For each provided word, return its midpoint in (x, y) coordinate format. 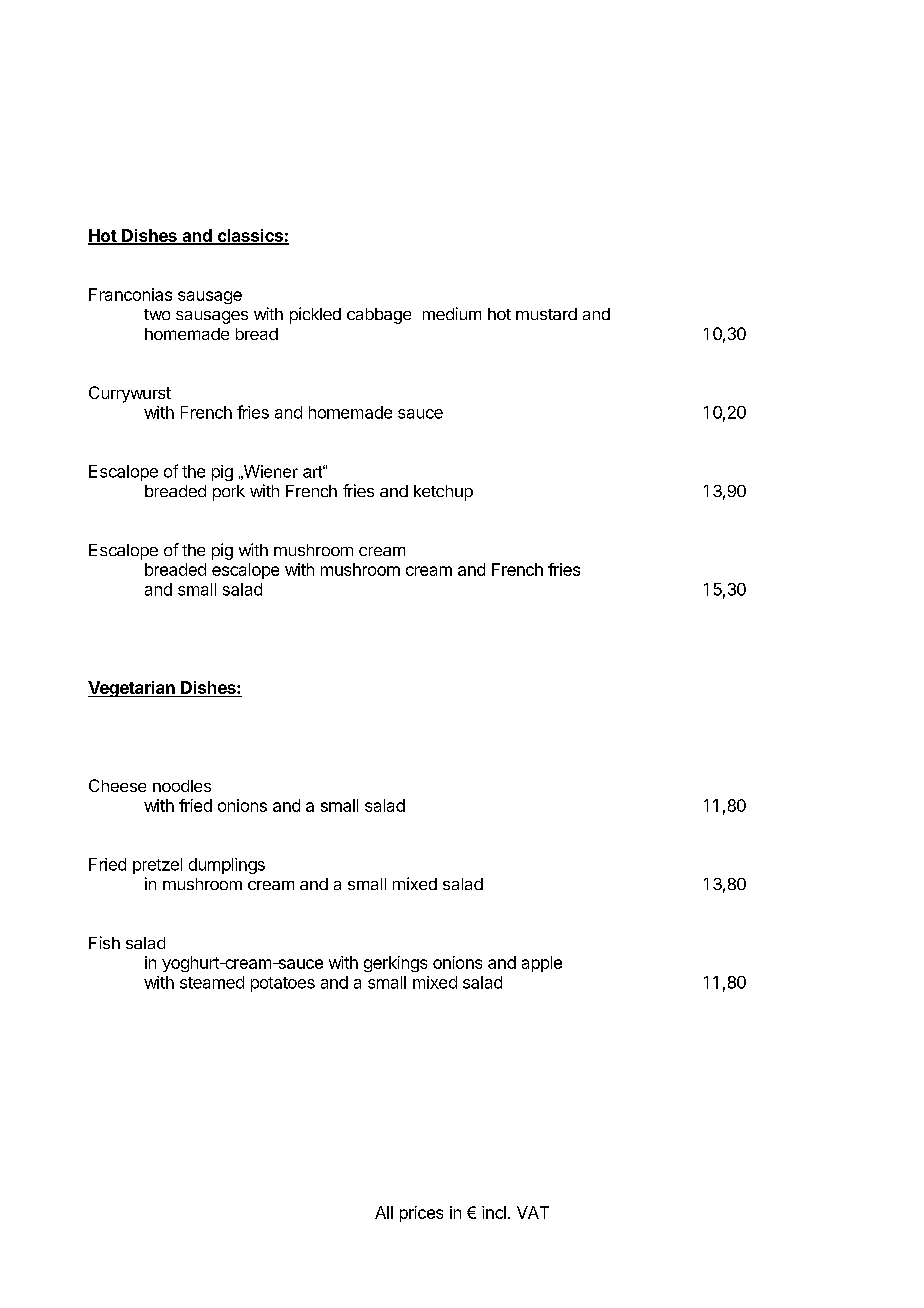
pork (229, 493)
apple (542, 964)
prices (421, 1214)
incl (494, 1212)
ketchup (443, 493)
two (157, 314)
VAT (533, 1212)
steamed (212, 982)
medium (452, 313)
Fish (104, 942)
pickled (315, 315)
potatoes (283, 984)
